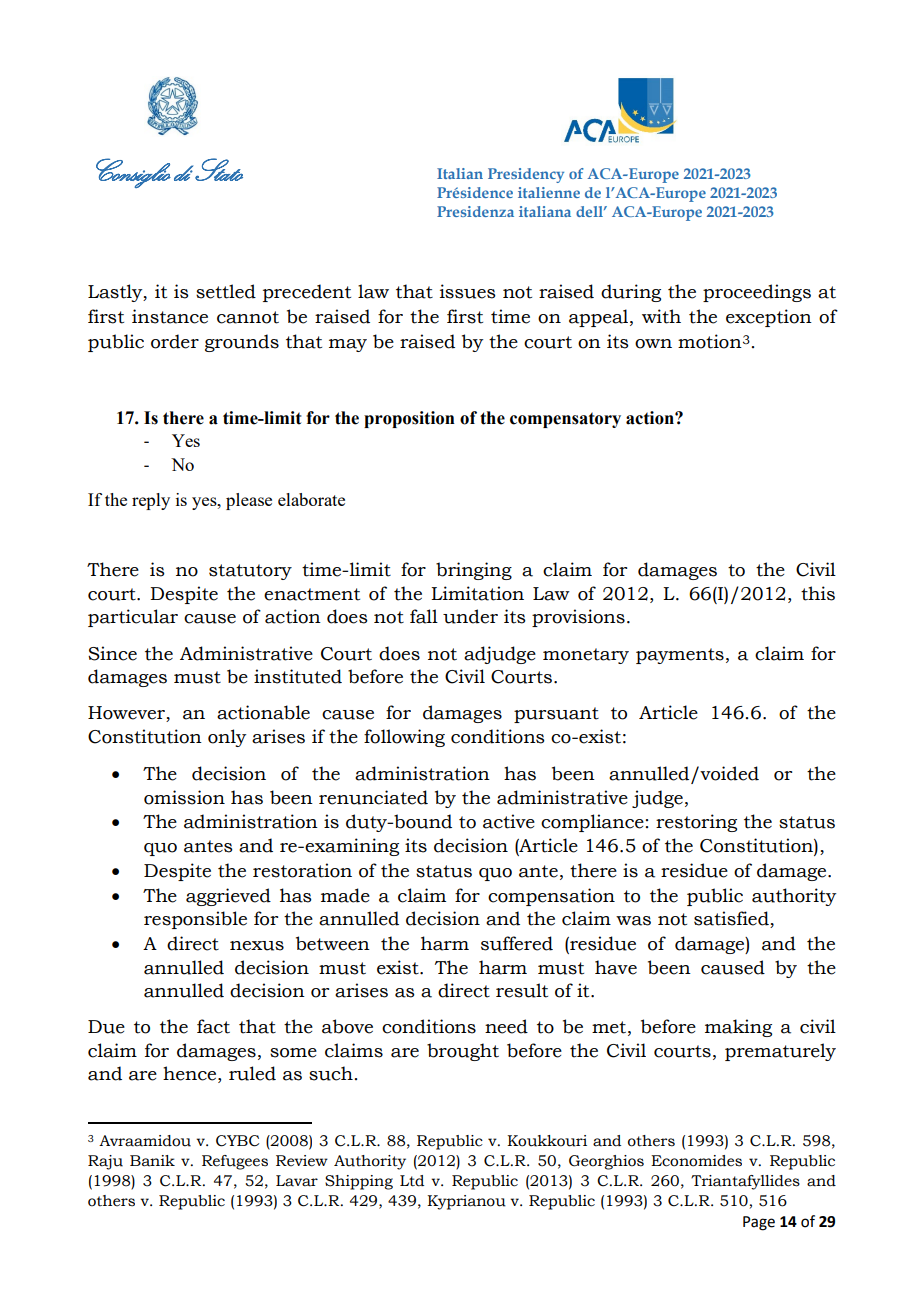 The width and height of the document is (924, 1308). I want to click on this, so click(818, 593).
